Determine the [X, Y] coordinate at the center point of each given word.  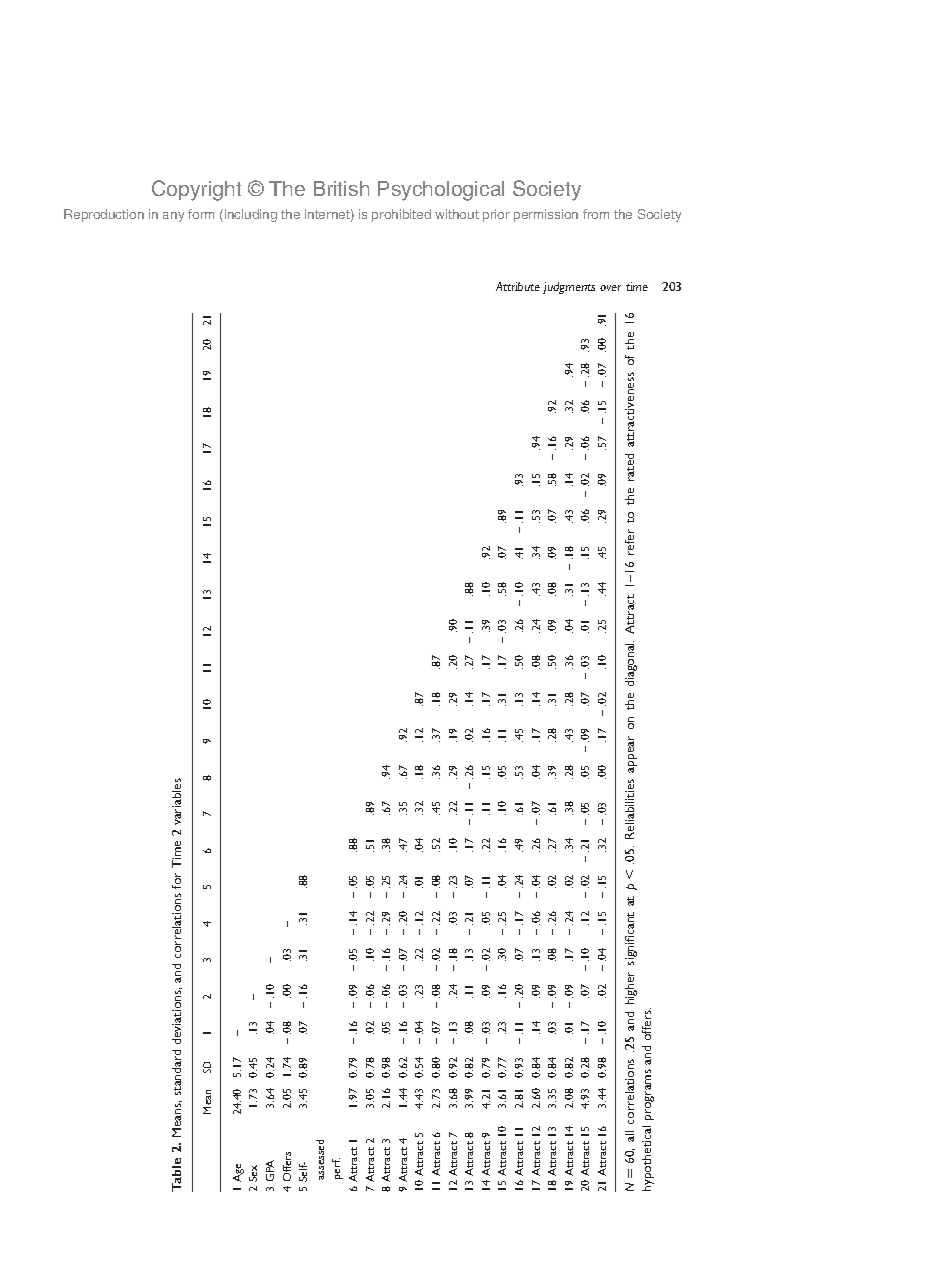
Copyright [196, 190]
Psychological [441, 191]
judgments [569, 288]
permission [546, 215]
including [251, 215]
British [341, 188]
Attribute [518, 286]
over [610, 288]
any [173, 217]
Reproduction [104, 215]
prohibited [401, 215]
